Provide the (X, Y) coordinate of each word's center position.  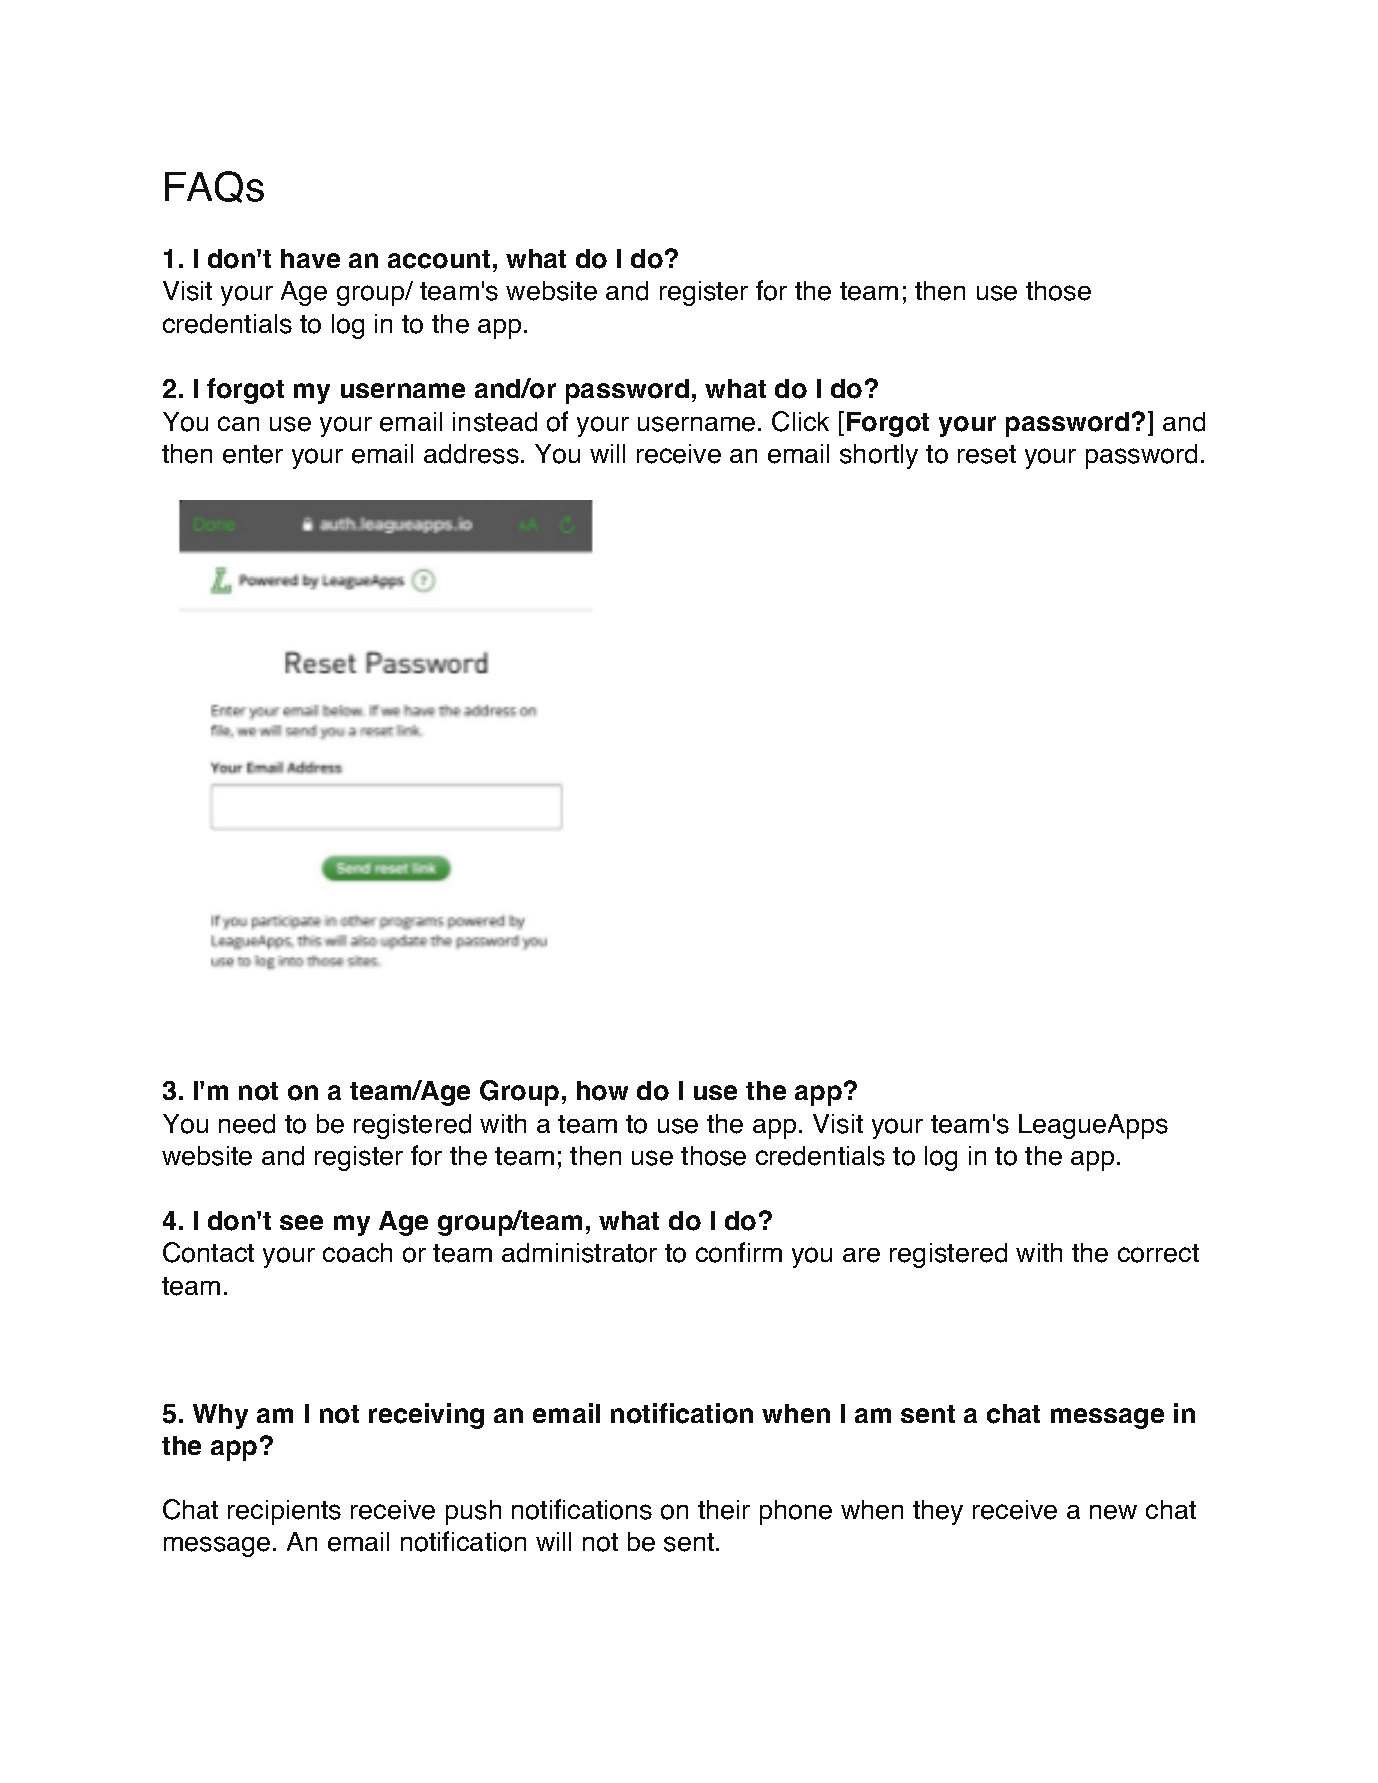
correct (1158, 1253)
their (724, 1510)
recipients (284, 1512)
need (247, 1124)
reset (987, 454)
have (310, 258)
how (602, 1091)
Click (800, 421)
